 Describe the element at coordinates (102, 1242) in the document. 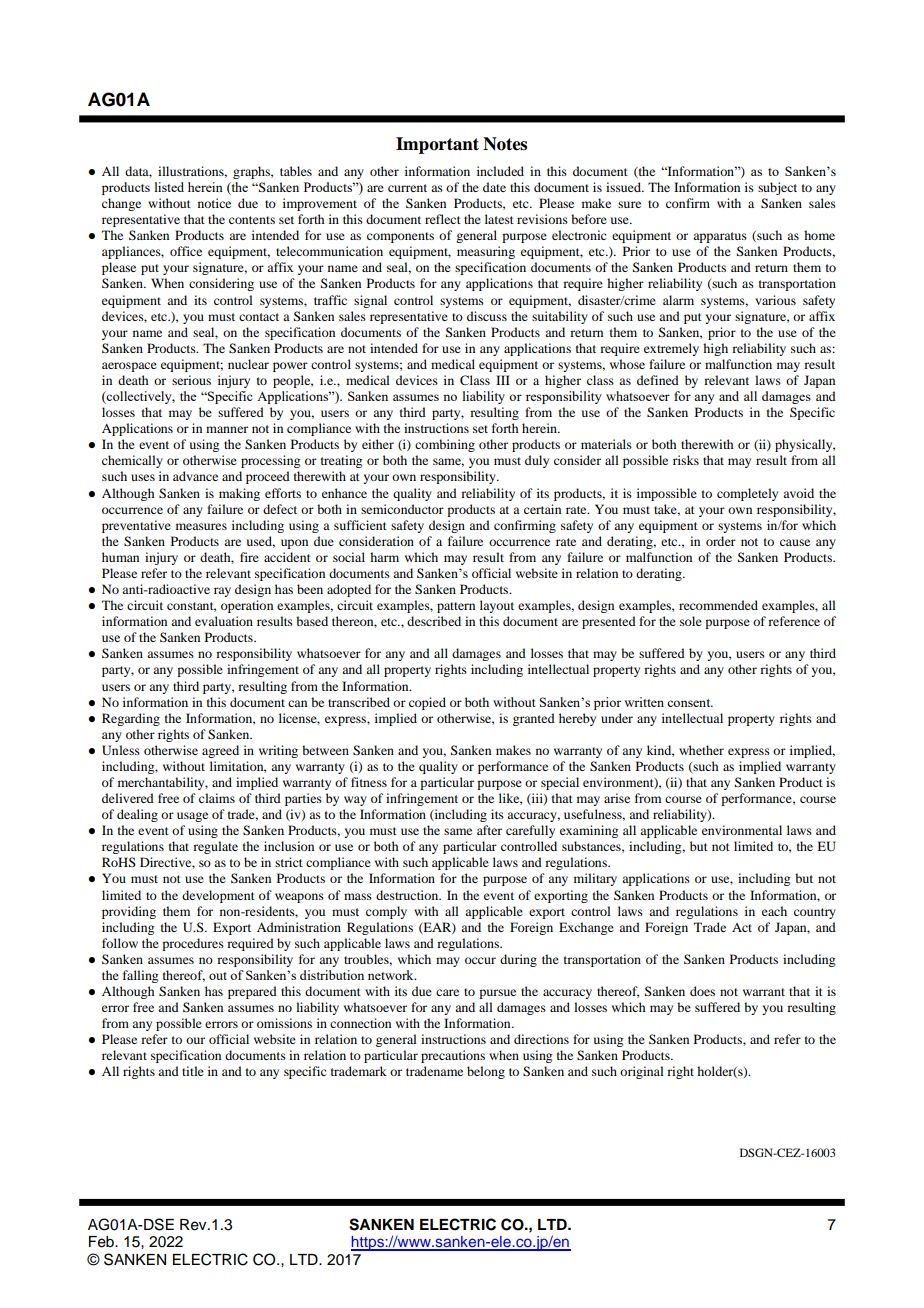

I see `Feb` at that location.
